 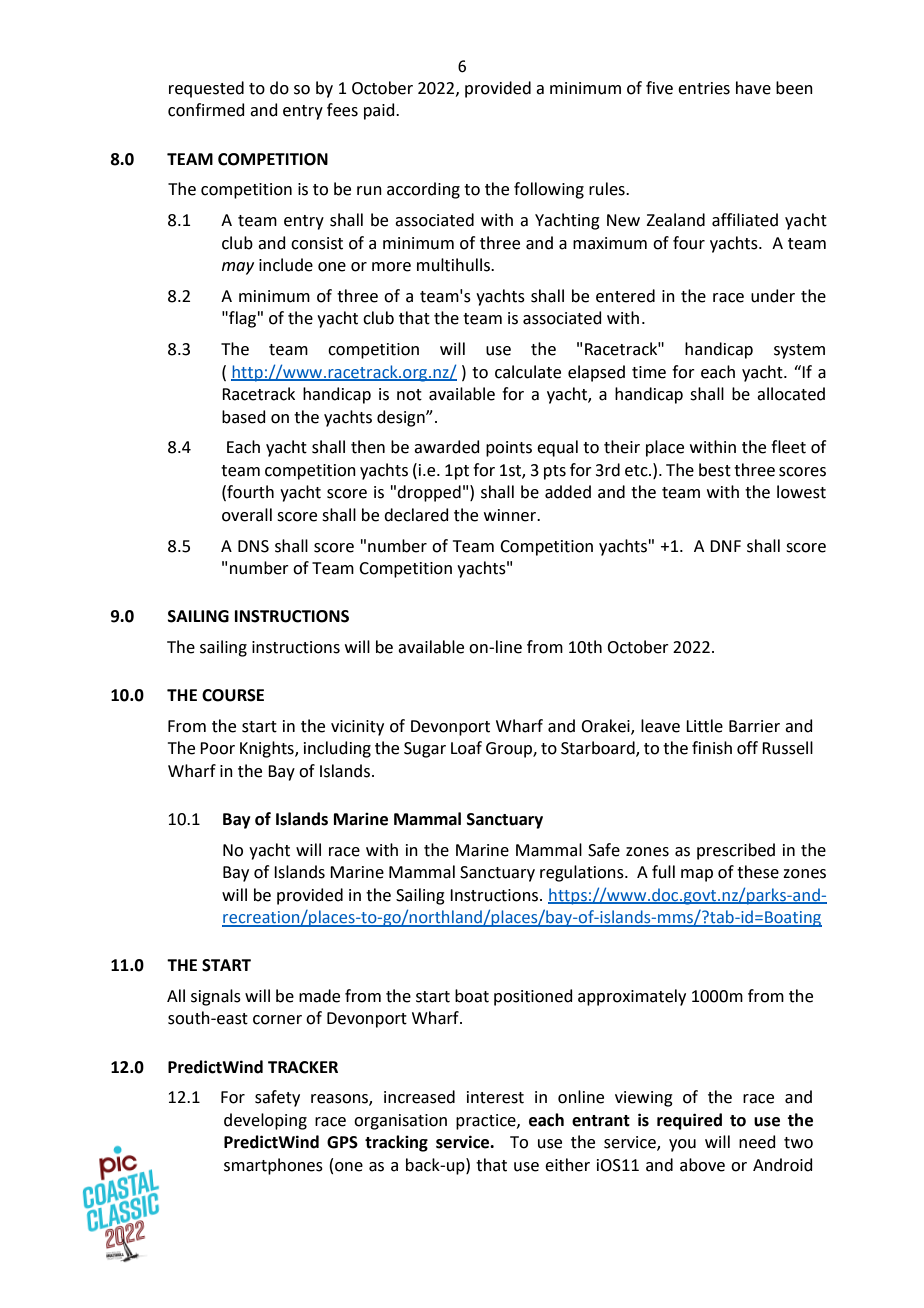 I want to click on winner, so click(x=511, y=515).
